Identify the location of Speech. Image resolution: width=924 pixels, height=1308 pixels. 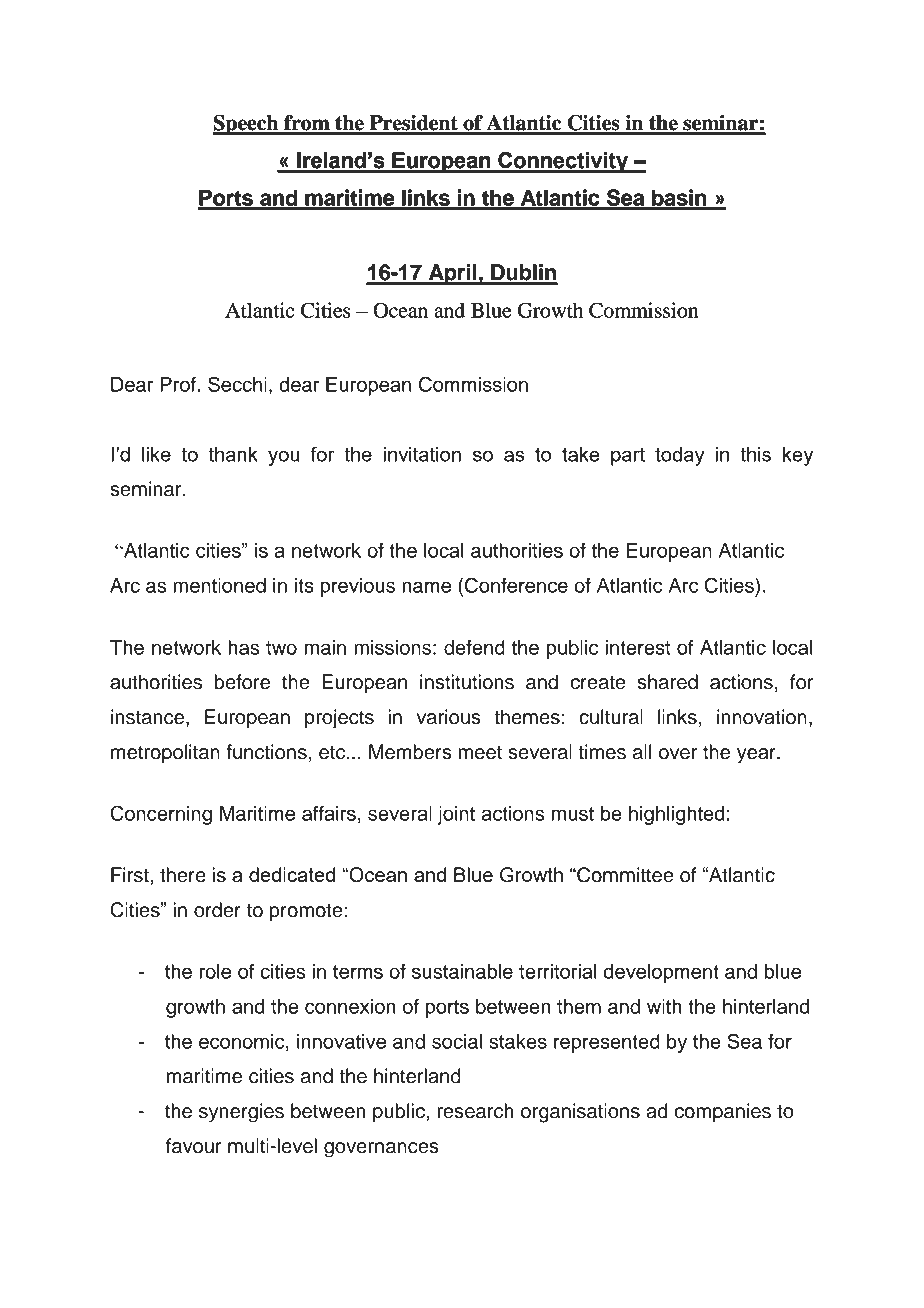
(247, 125).
